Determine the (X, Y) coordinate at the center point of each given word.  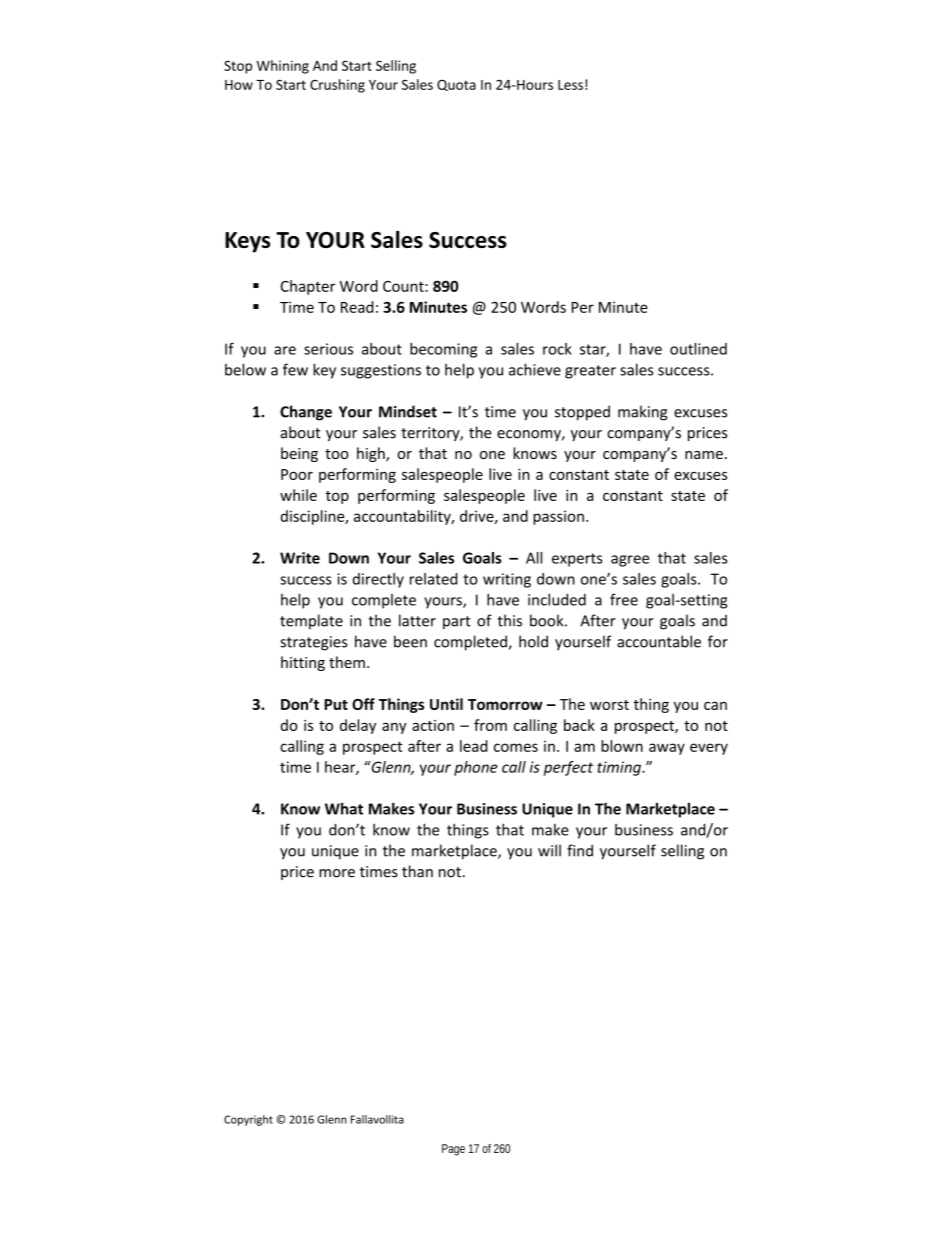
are (285, 350)
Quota (456, 85)
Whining (283, 67)
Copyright (248, 1120)
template (311, 622)
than (417, 871)
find (580, 850)
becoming (443, 350)
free (624, 599)
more (337, 873)
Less (570, 85)
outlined (698, 349)
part (457, 623)
